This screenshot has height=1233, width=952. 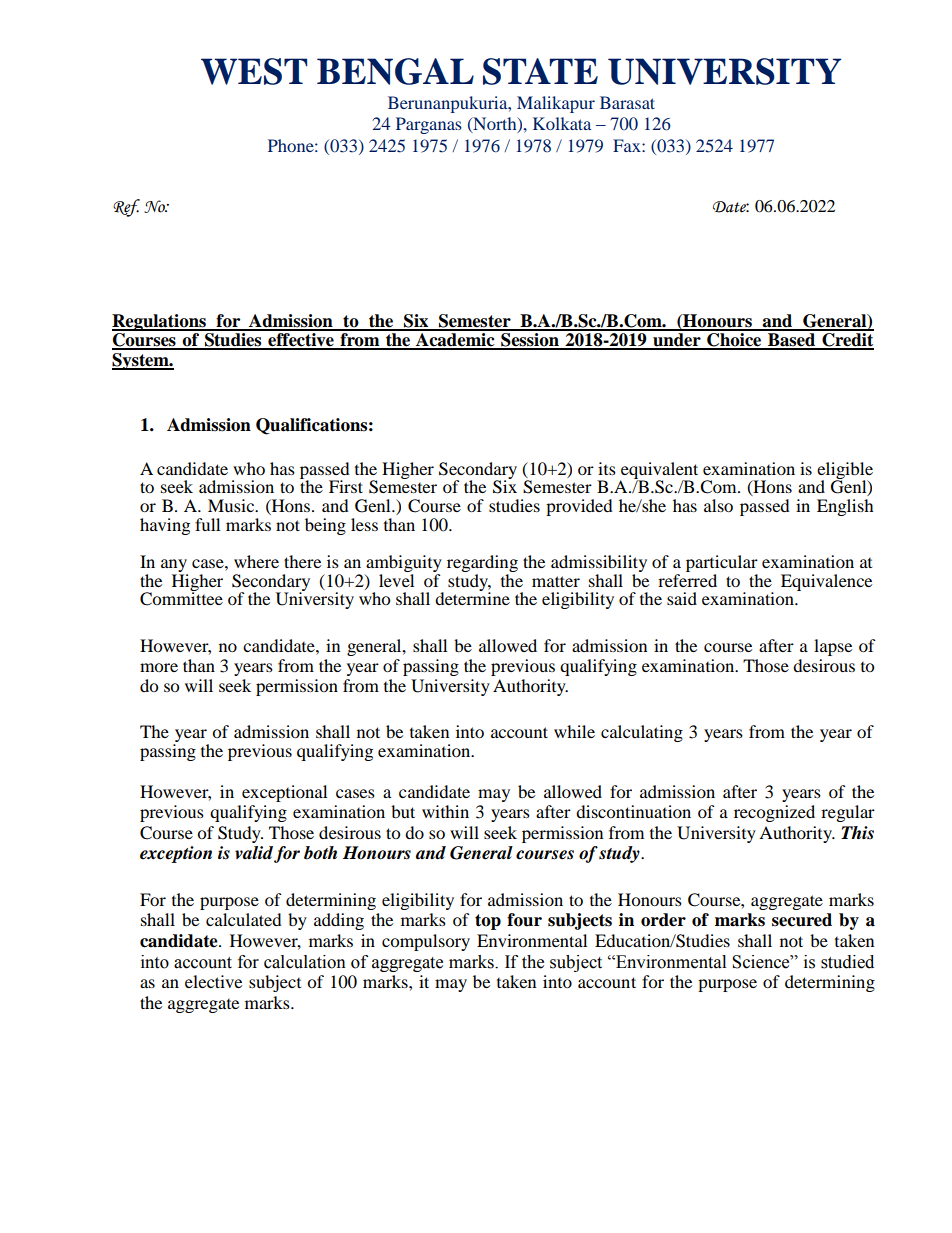 What do you see at coordinates (160, 322) in the screenshot?
I see `Regulations` at bounding box center [160, 322].
